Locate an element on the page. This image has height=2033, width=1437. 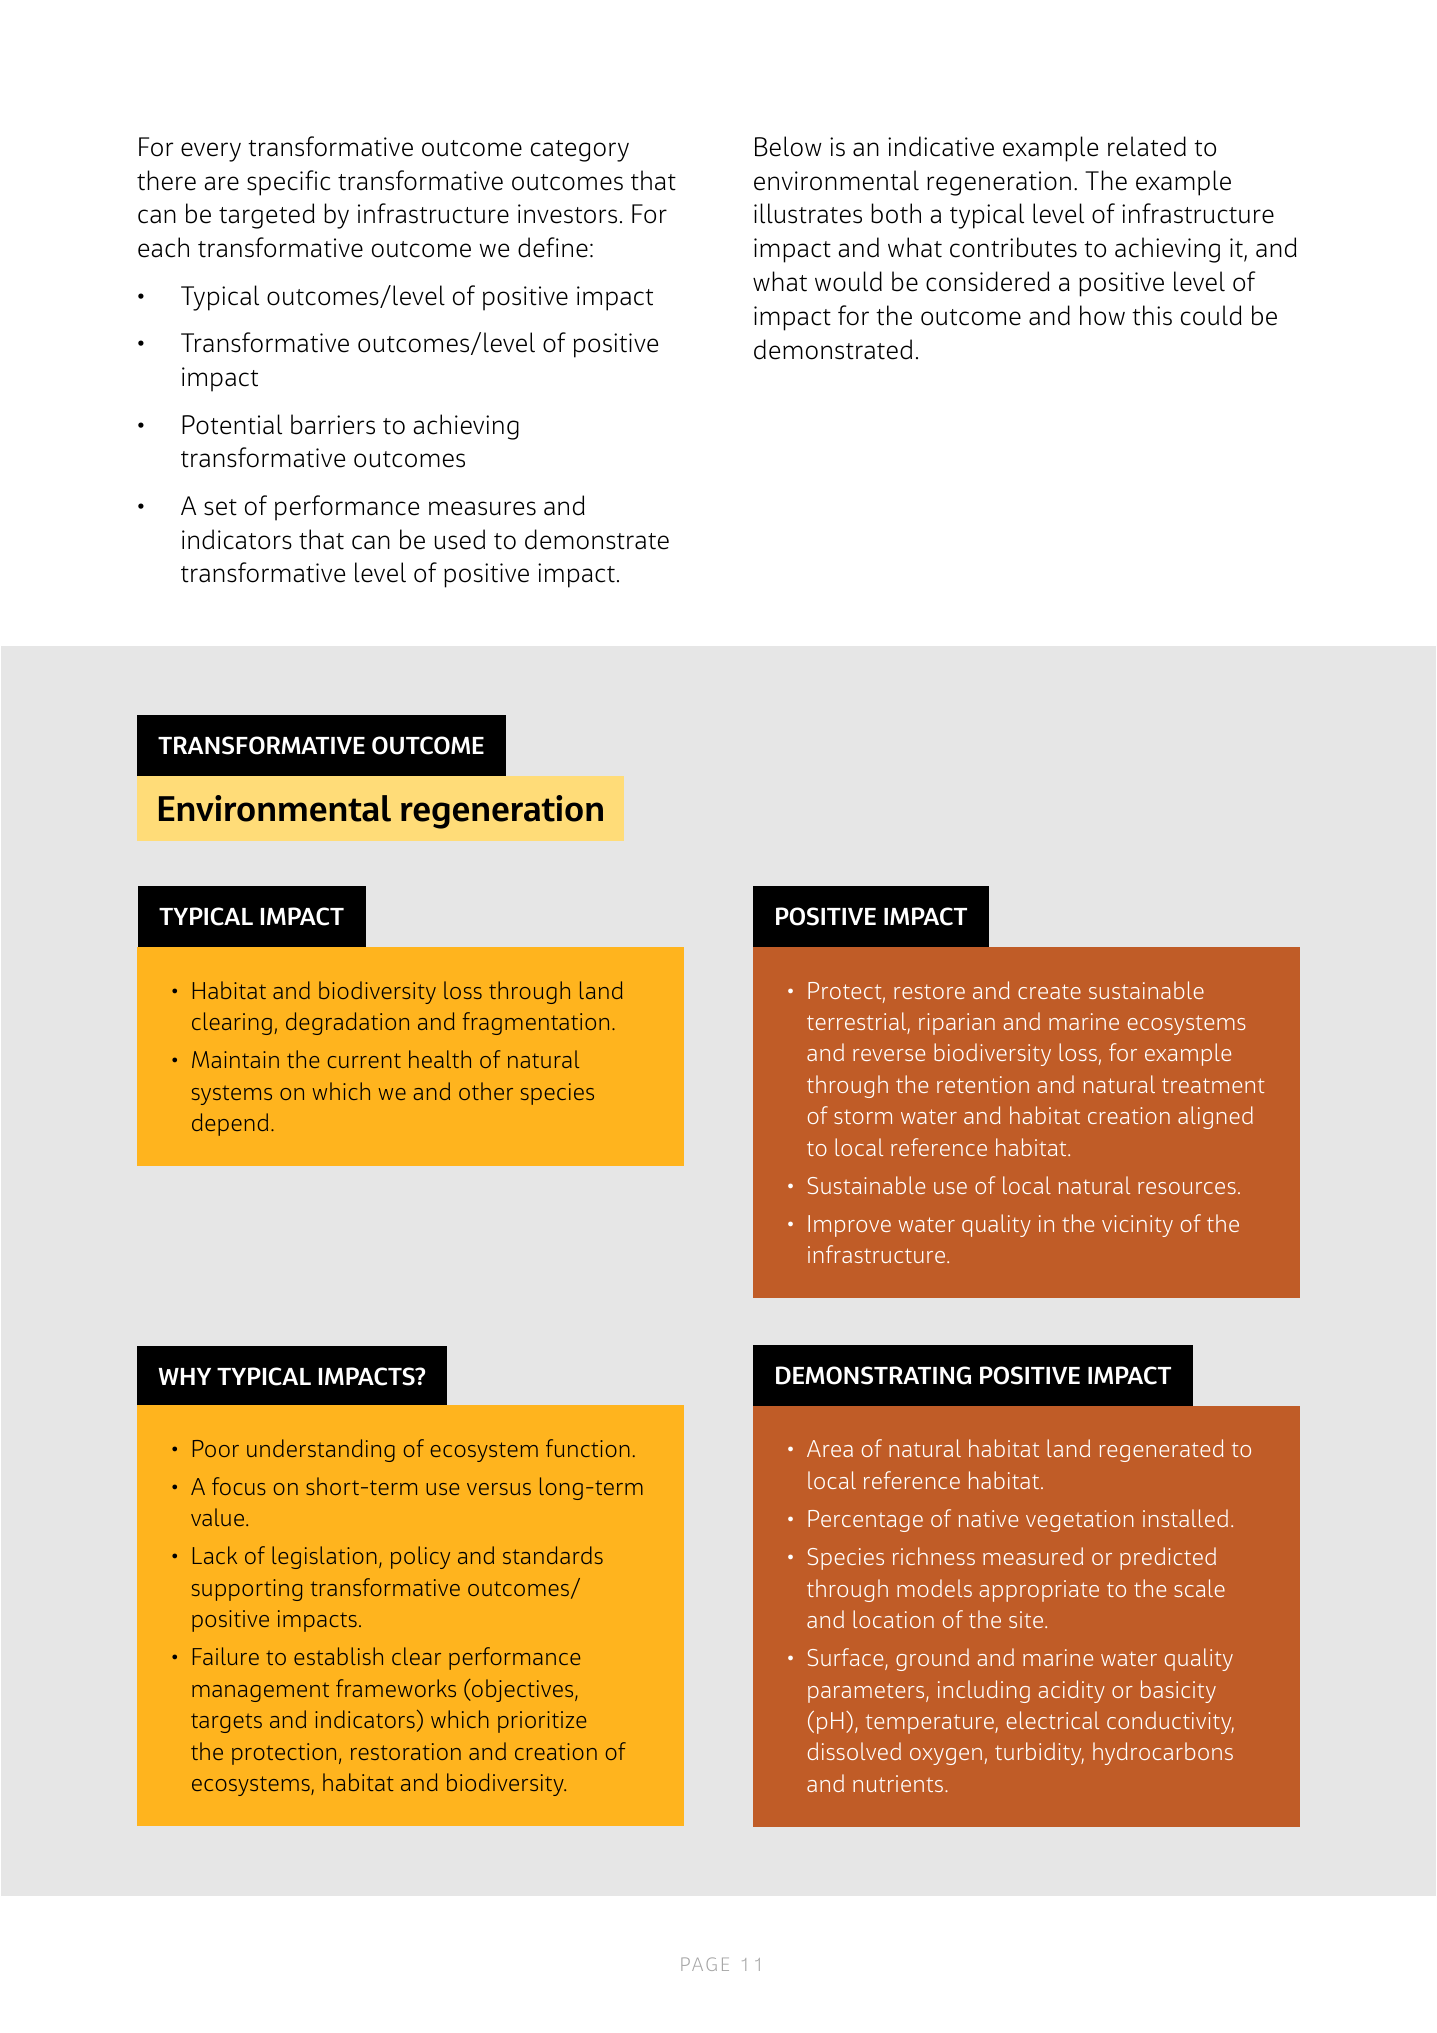
Below is located at coordinates (788, 146).
